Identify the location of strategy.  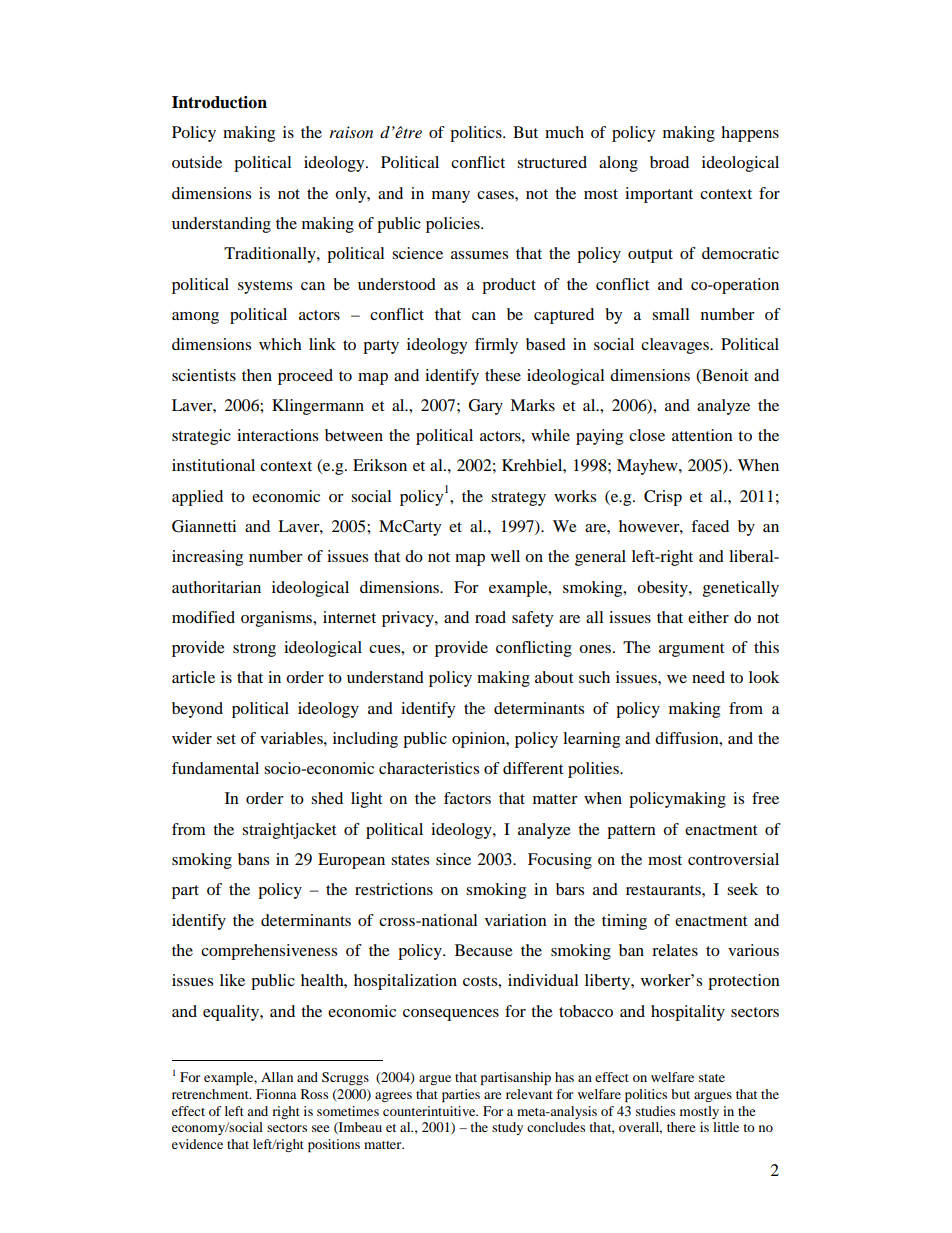
(518, 499).
